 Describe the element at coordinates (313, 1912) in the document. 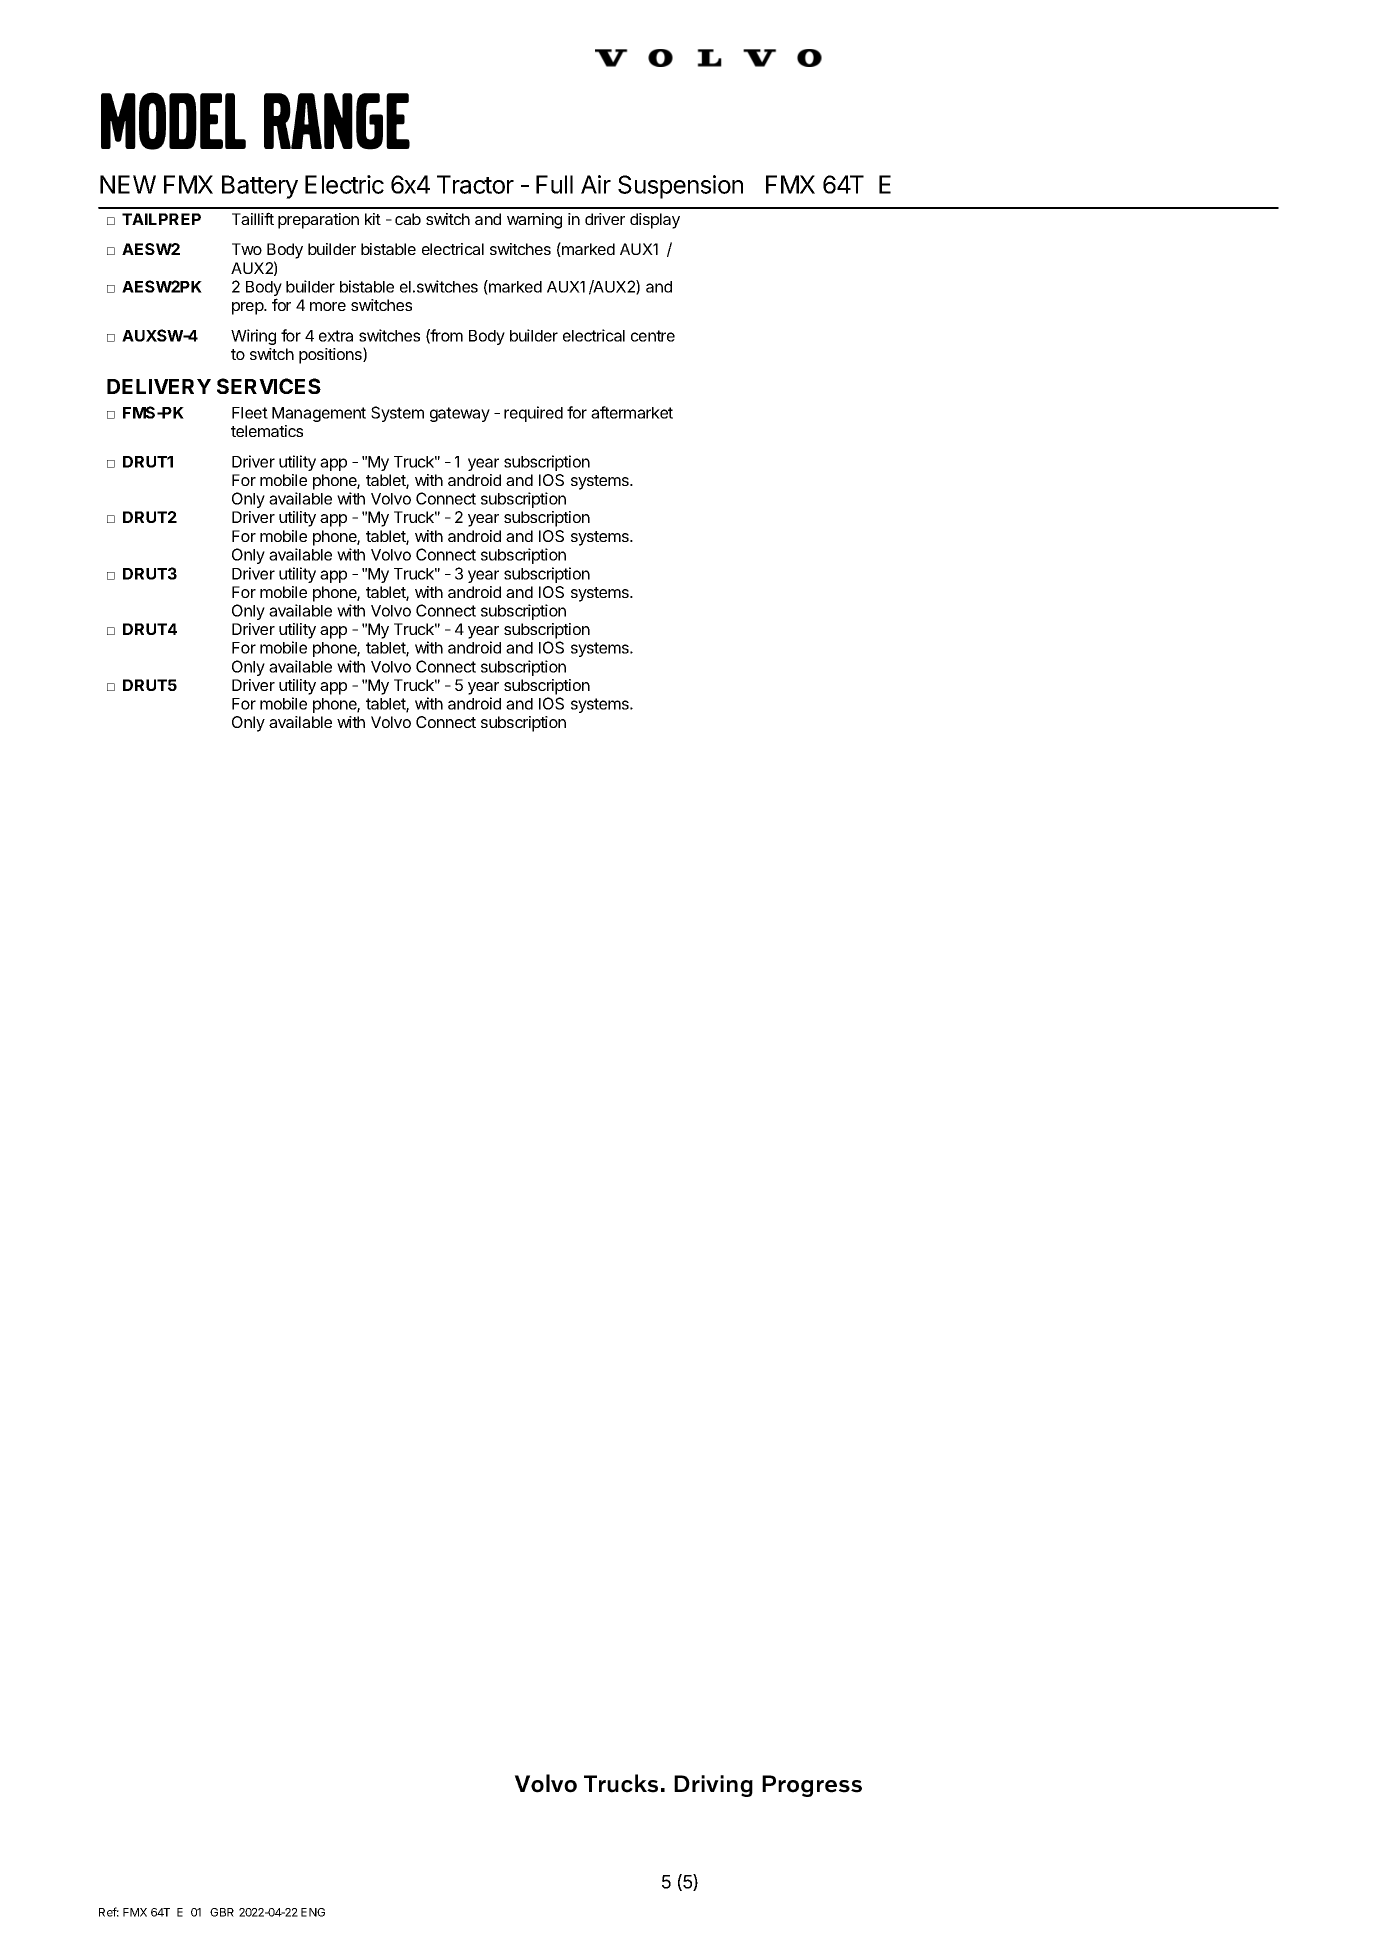

I see `ENG` at that location.
